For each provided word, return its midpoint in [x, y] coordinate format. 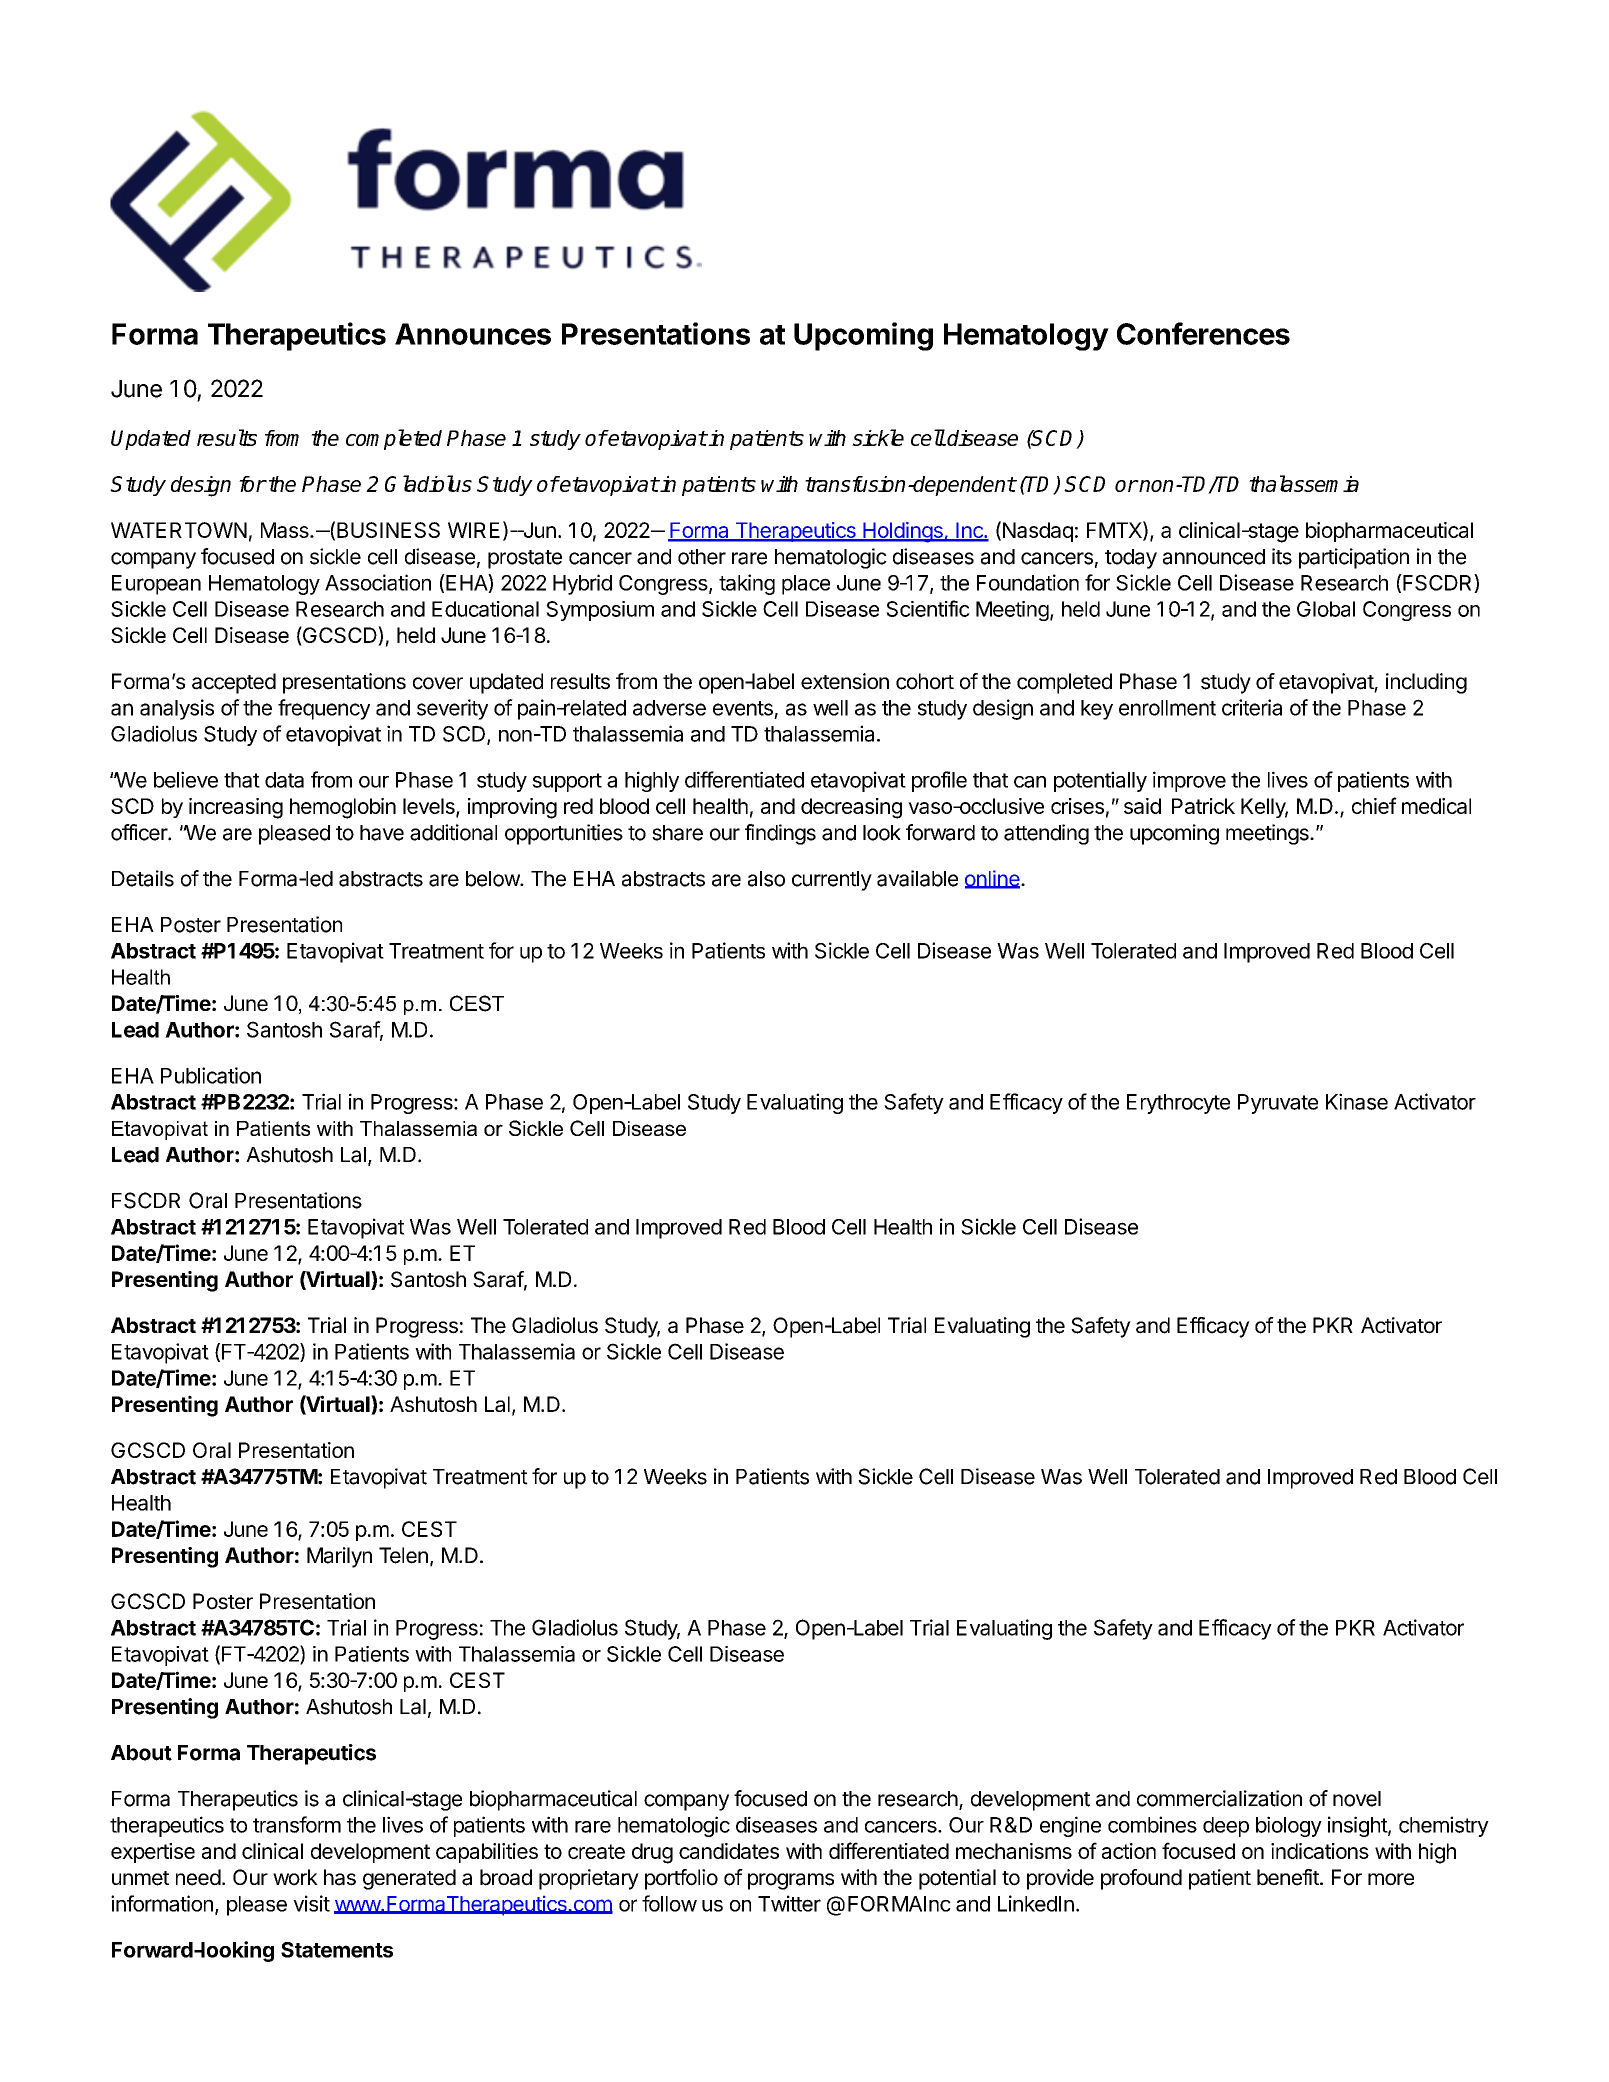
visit [311, 1903]
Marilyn [339, 1557]
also [766, 879]
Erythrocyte [1178, 1104]
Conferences [1203, 333]
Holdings [903, 532]
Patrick [1203, 806]
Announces [473, 334]
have [382, 833]
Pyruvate [1278, 1104]
